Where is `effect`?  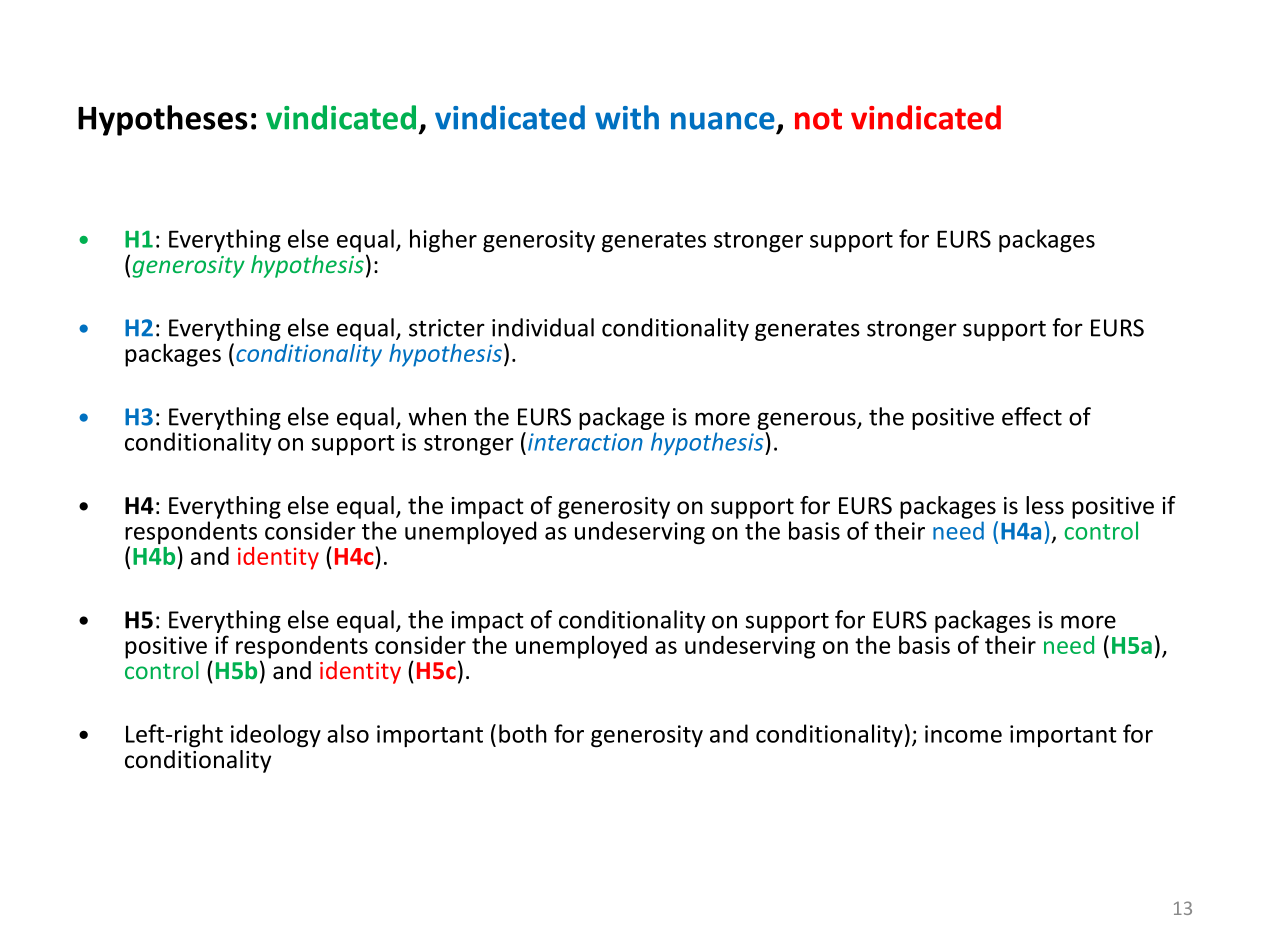 effect is located at coordinates (1032, 416).
